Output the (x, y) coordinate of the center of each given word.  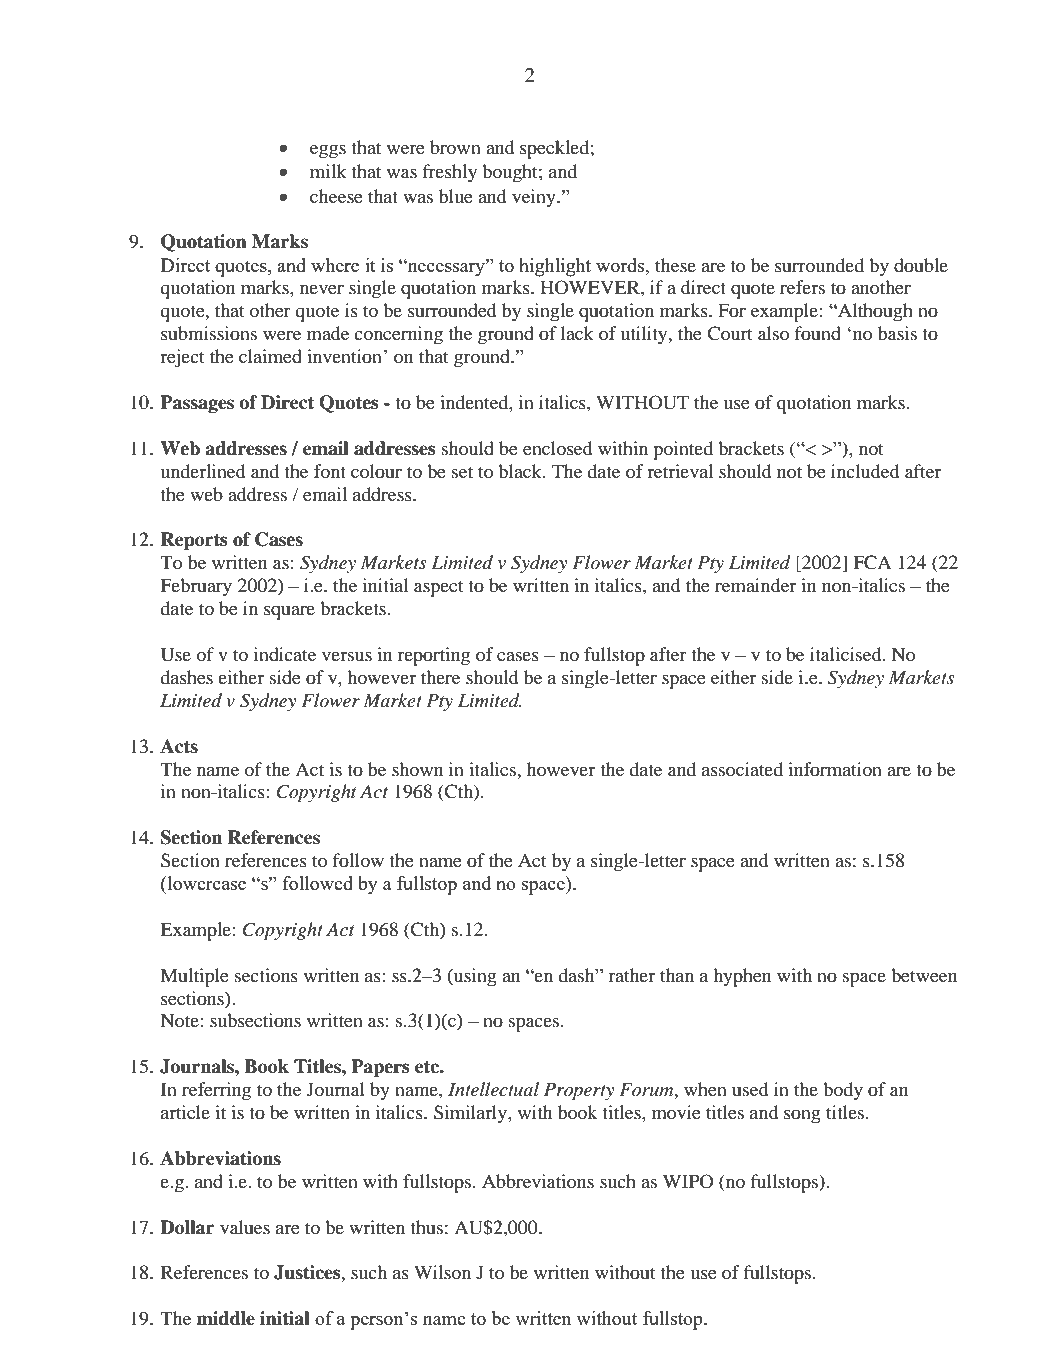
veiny (535, 198)
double (921, 265)
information (835, 769)
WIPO (688, 1181)
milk (328, 171)
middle (225, 1318)
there (440, 677)
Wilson (442, 1272)
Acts (179, 746)
